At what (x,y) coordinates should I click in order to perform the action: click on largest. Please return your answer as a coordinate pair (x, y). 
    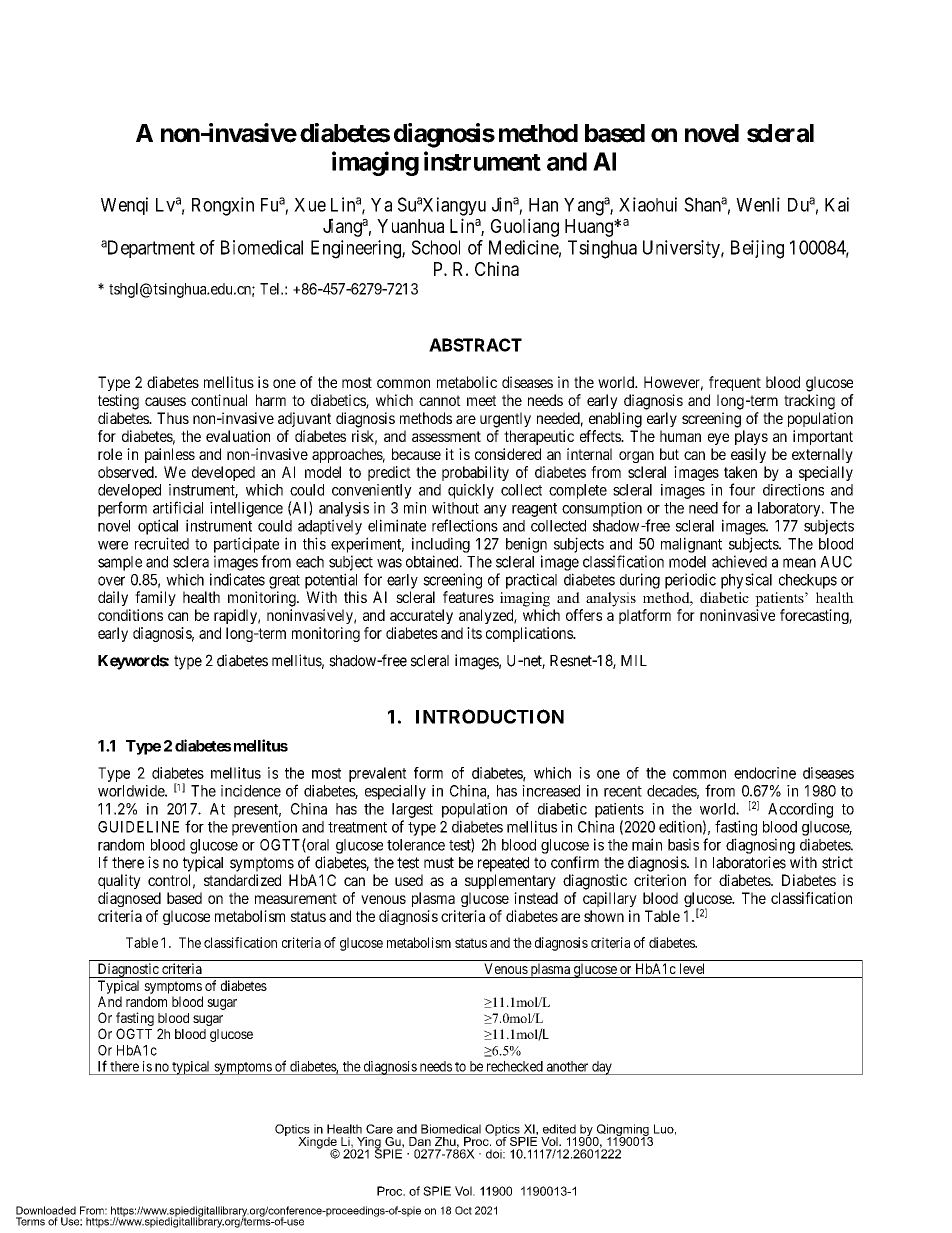
    Looking at the image, I should click on (412, 810).
